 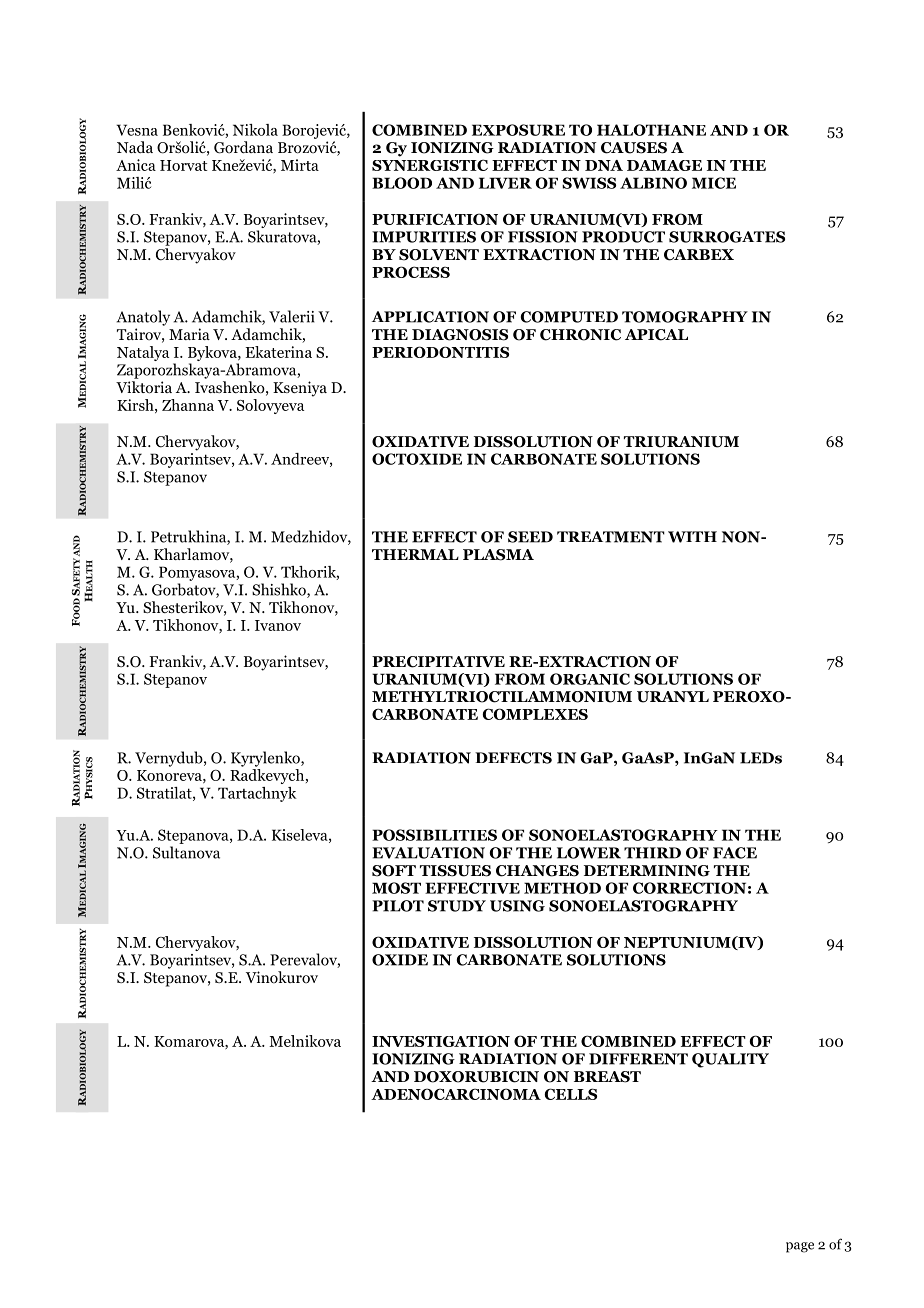 I want to click on POSSIBILITIES, so click(x=434, y=835).
